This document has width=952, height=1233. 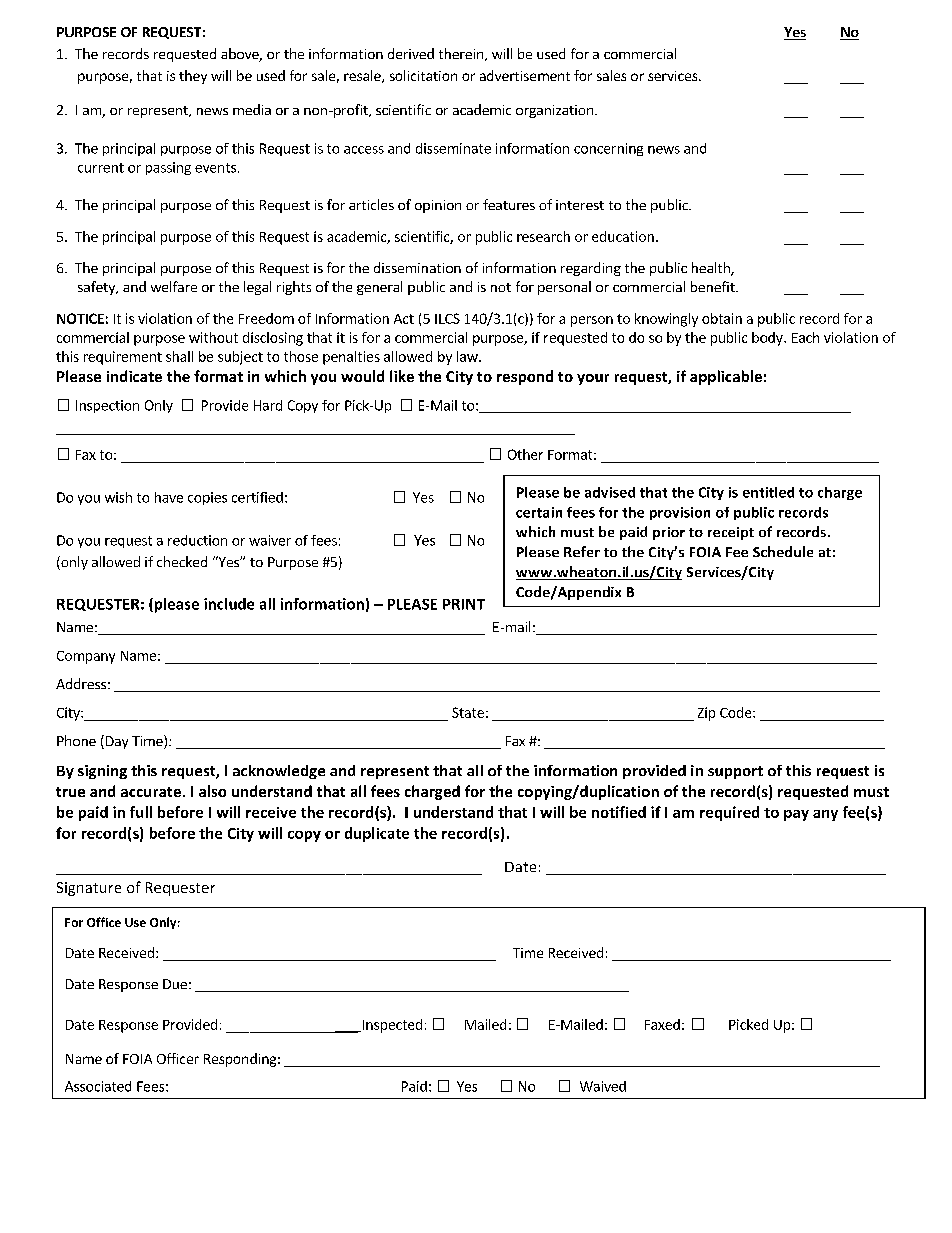 I want to click on PRINT, so click(x=464, y=604).
